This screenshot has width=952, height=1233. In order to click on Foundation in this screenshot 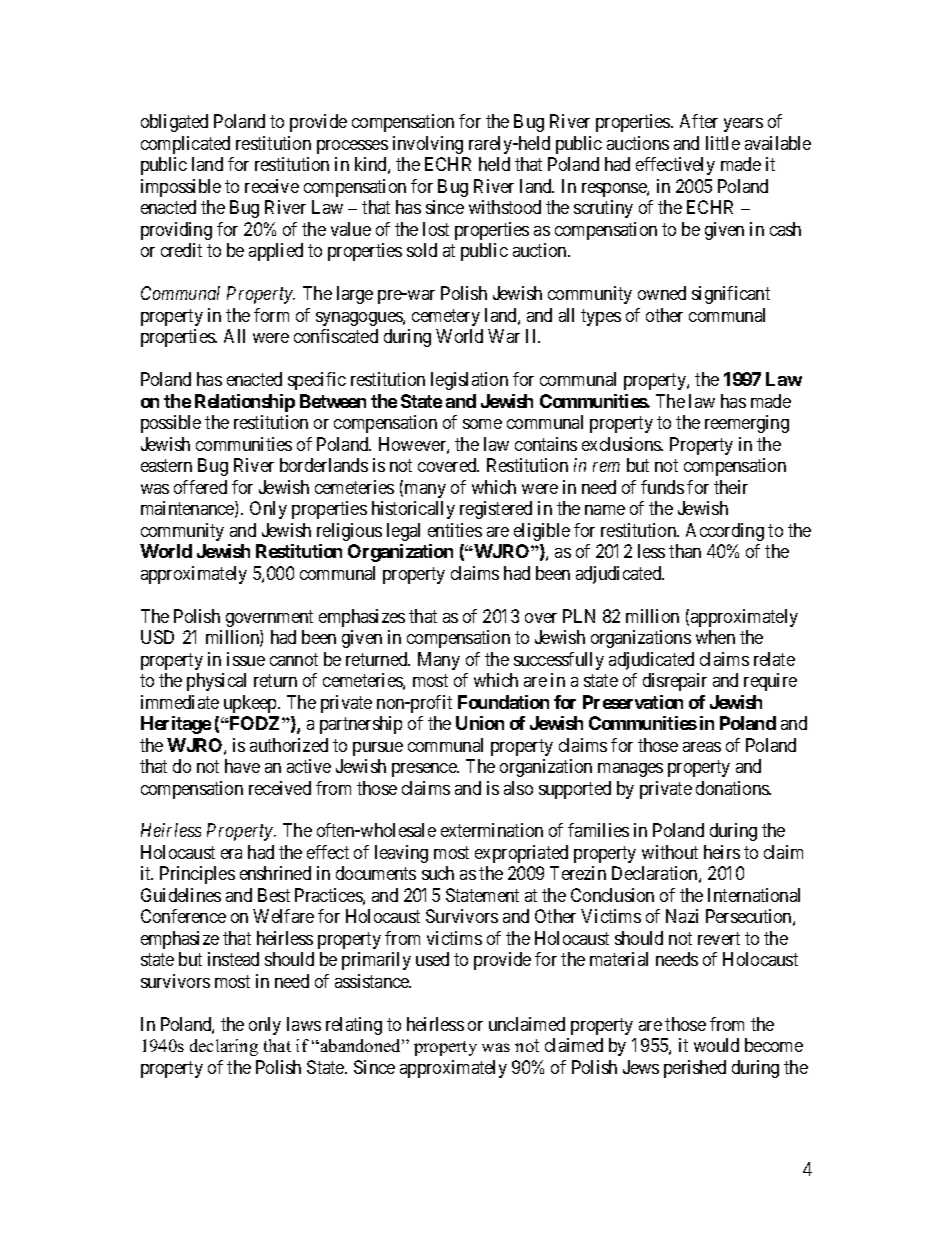, I will do `click(503, 702)`.
